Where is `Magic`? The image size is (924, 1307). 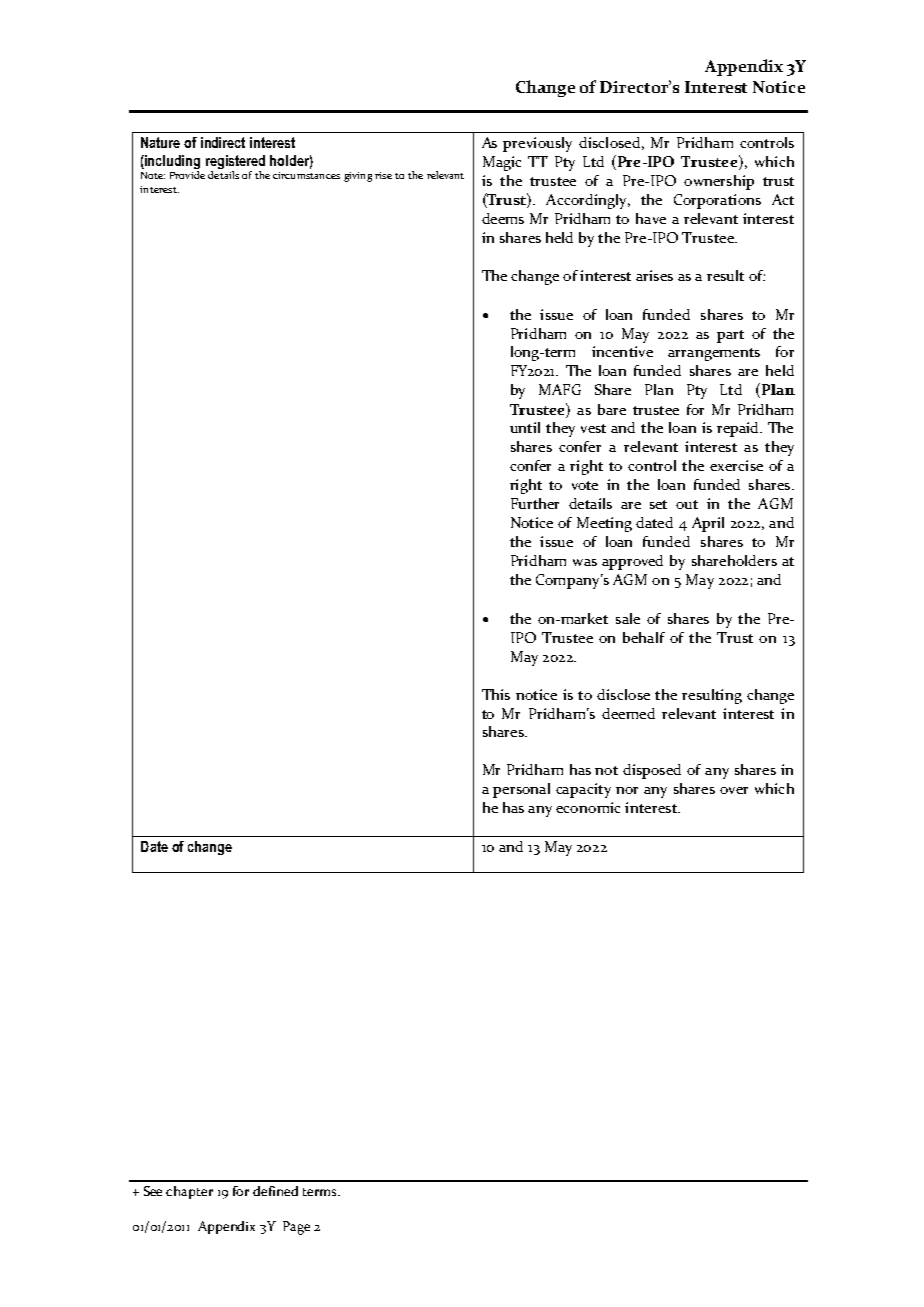
Magic is located at coordinates (502, 163).
